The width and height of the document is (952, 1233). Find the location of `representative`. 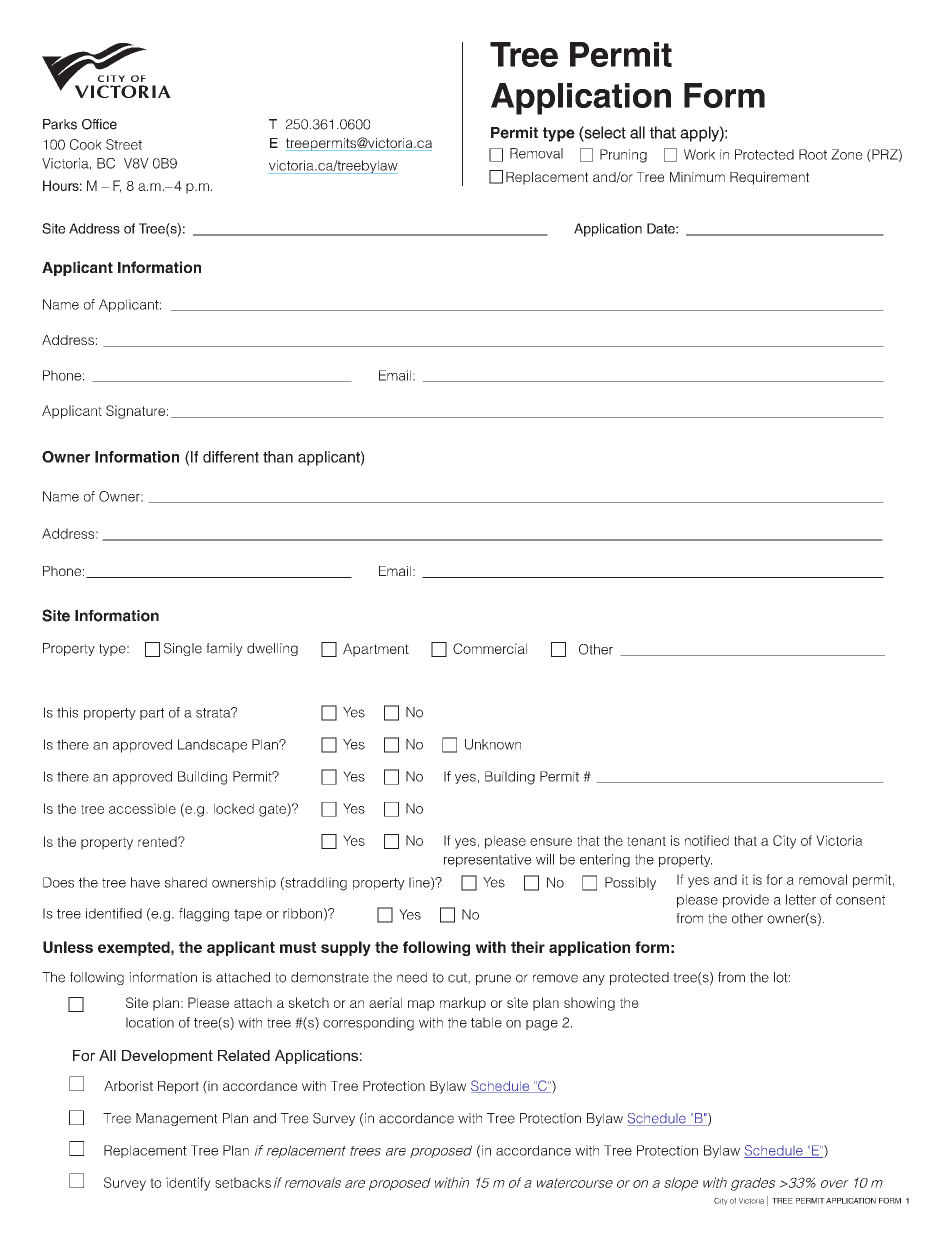

representative is located at coordinates (487, 860).
